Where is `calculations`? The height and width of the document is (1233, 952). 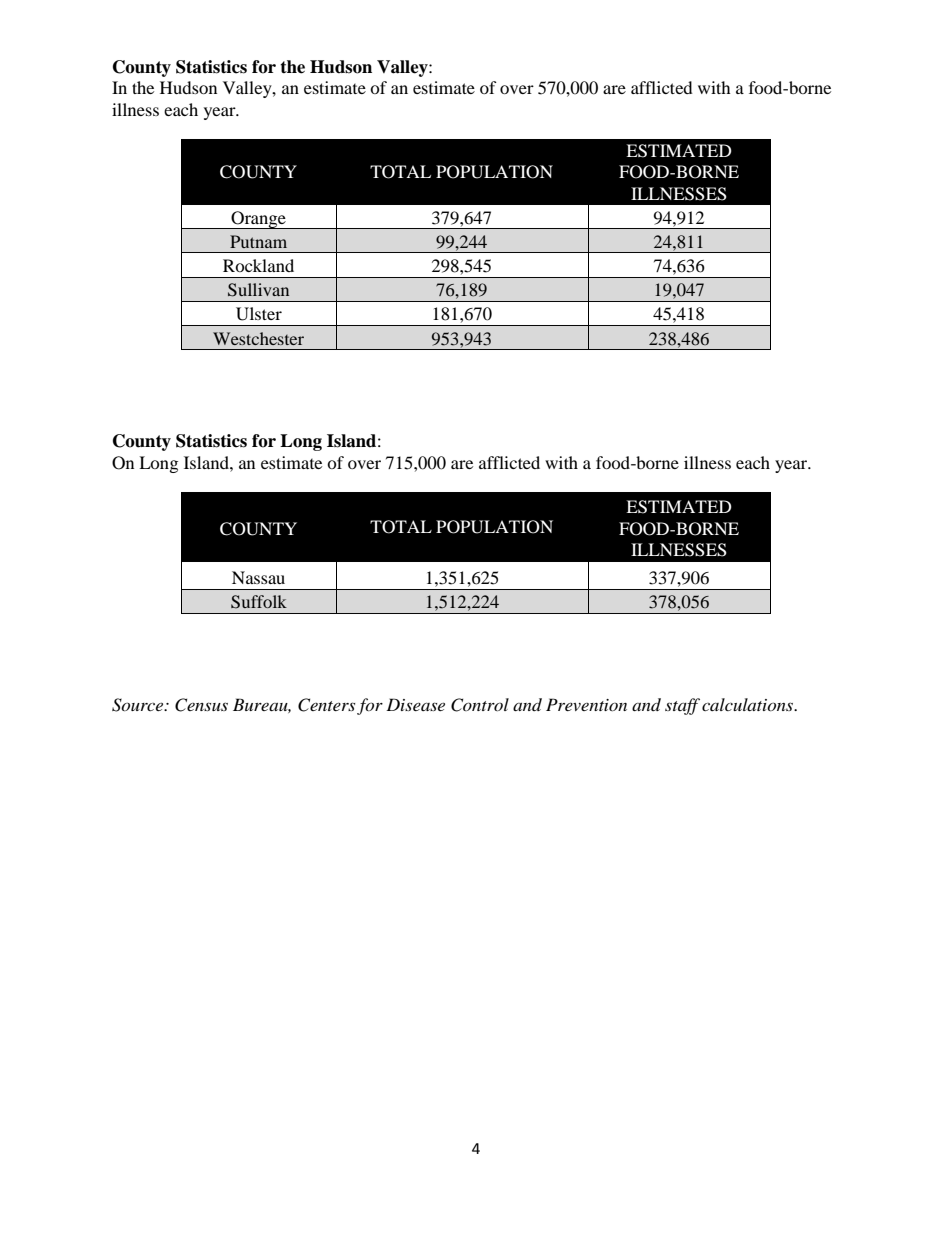 calculations is located at coordinates (748, 704).
